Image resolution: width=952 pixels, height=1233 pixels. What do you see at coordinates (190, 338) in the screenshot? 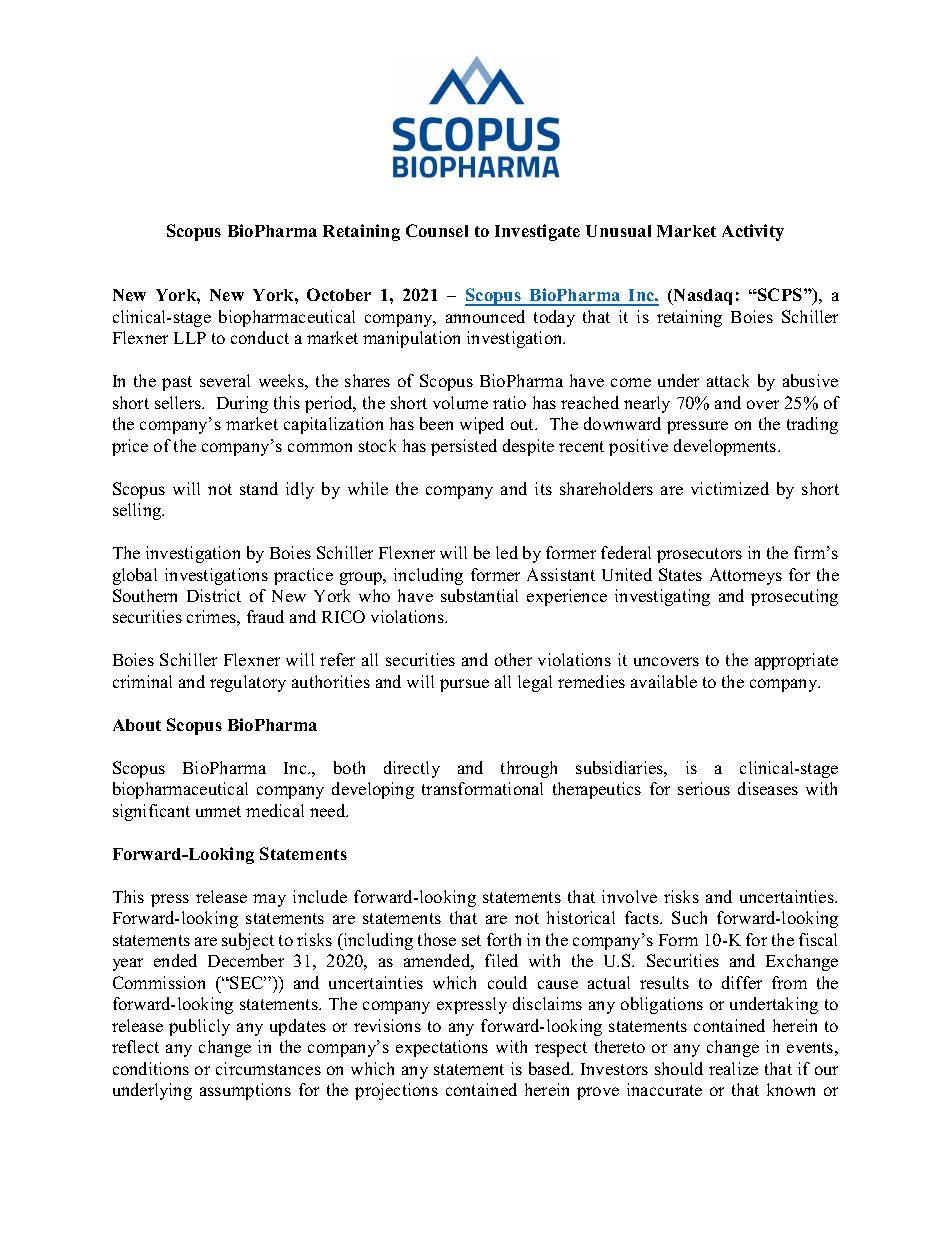
I see `LLP` at bounding box center [190, 338].
